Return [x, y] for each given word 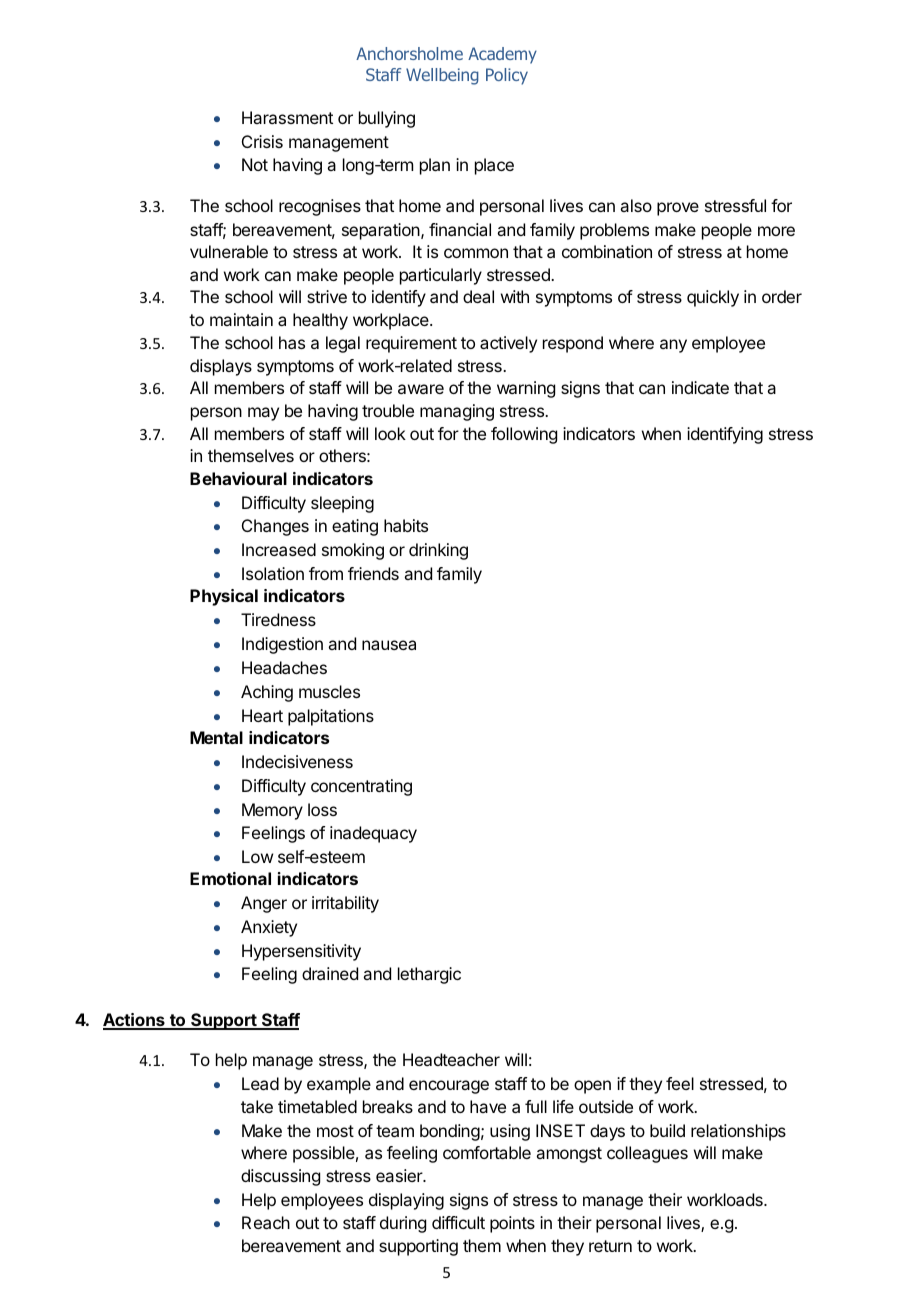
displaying [406, 1201]
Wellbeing [442, 76]
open [592, 1087]
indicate [700, 387]
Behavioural [238, 478]
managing [457, 412]
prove [678, 209]
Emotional [230, 878]
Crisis [262, 141]
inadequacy [373, 834]
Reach [266, 1222]
